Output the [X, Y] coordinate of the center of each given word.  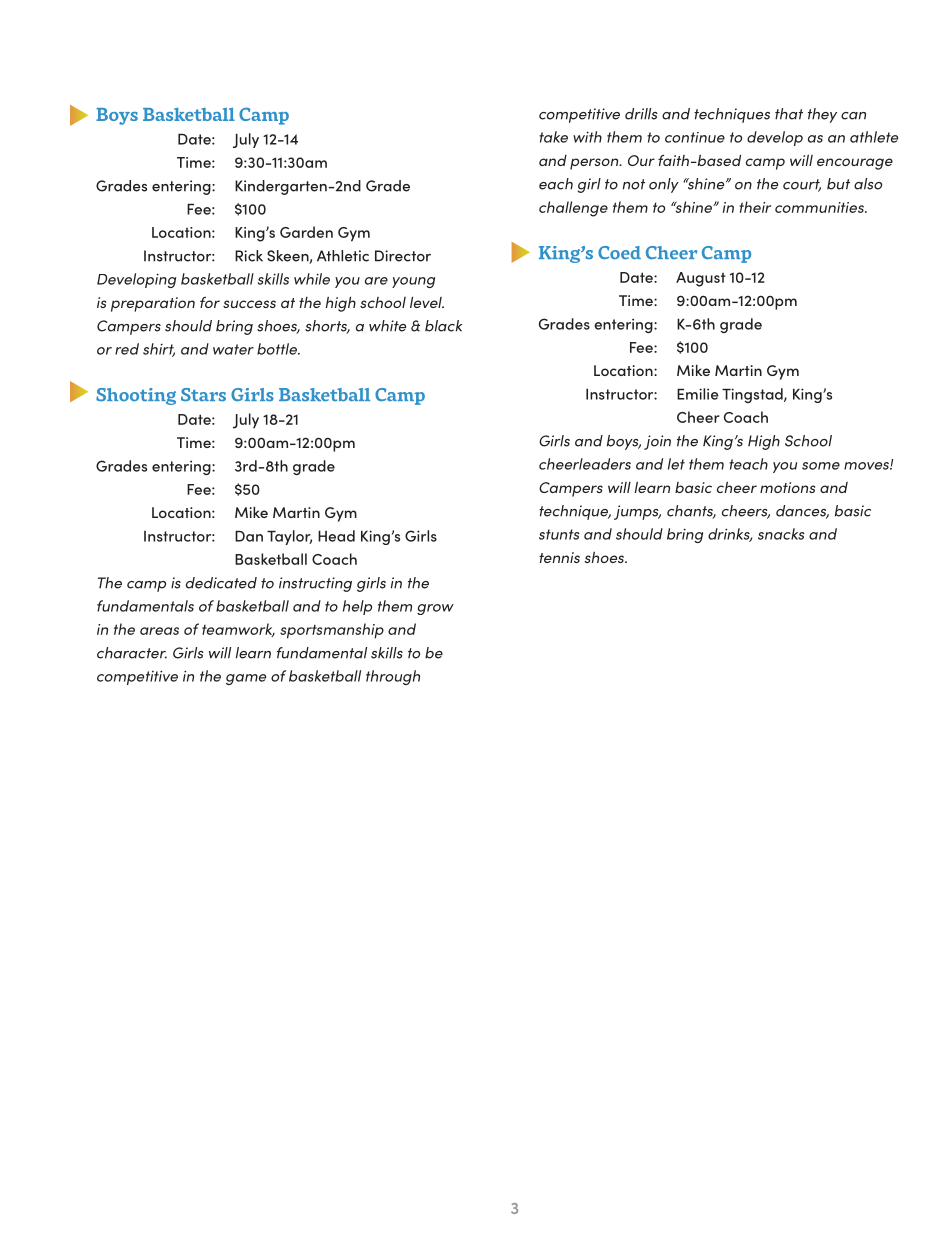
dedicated [221, 583]
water [233, 349]
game [246, 679]
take [553, 137]
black [443, 326]
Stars [203, 395]
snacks [781, 534]
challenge [573, 209]
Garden [306, 232]
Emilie [698, 394]
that [789, 114]
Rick [249, 256]
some [821, 466]
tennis [559, 557]
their [755, 207]
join [657, 442]
